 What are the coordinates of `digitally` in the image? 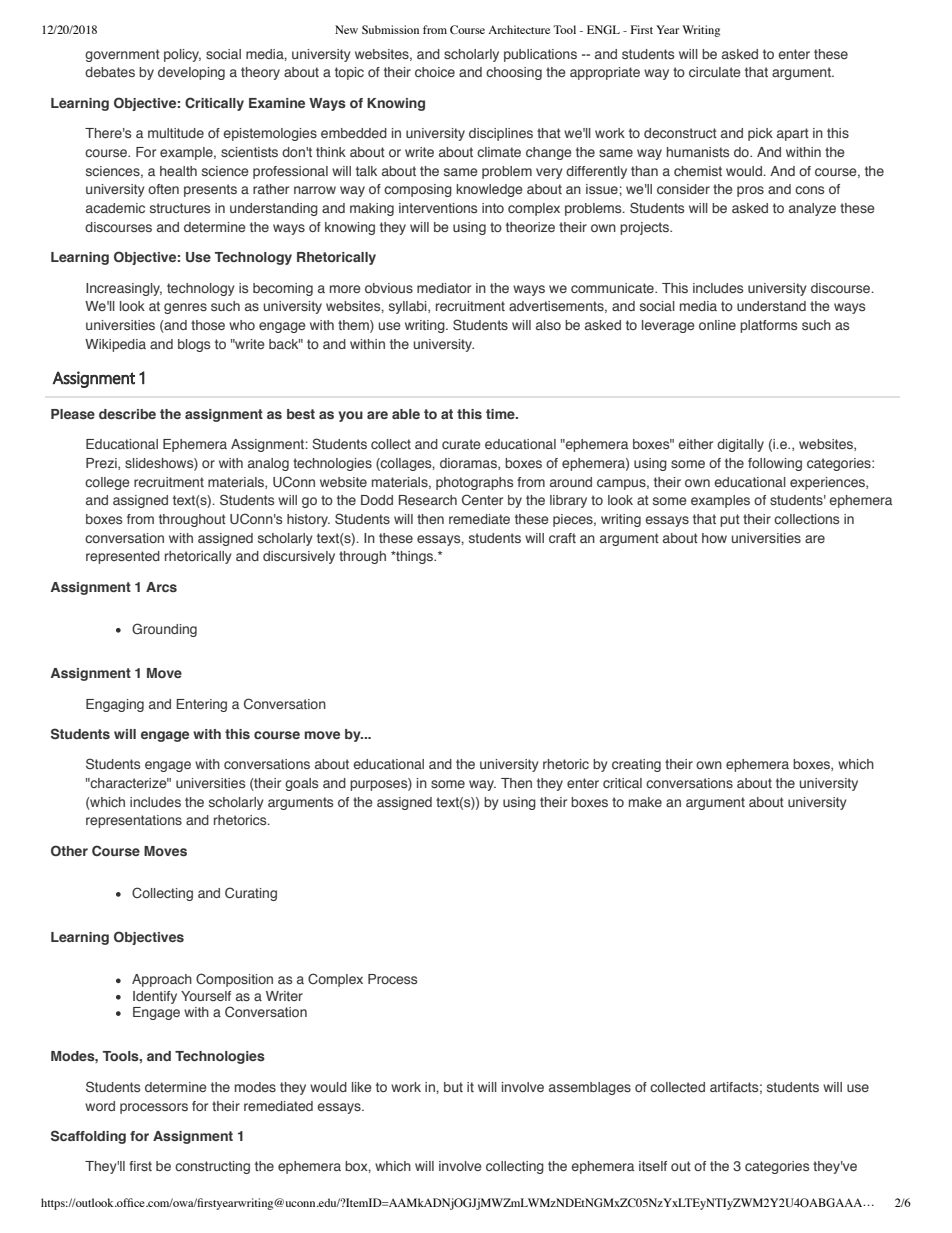 It's located at (740, 445).
